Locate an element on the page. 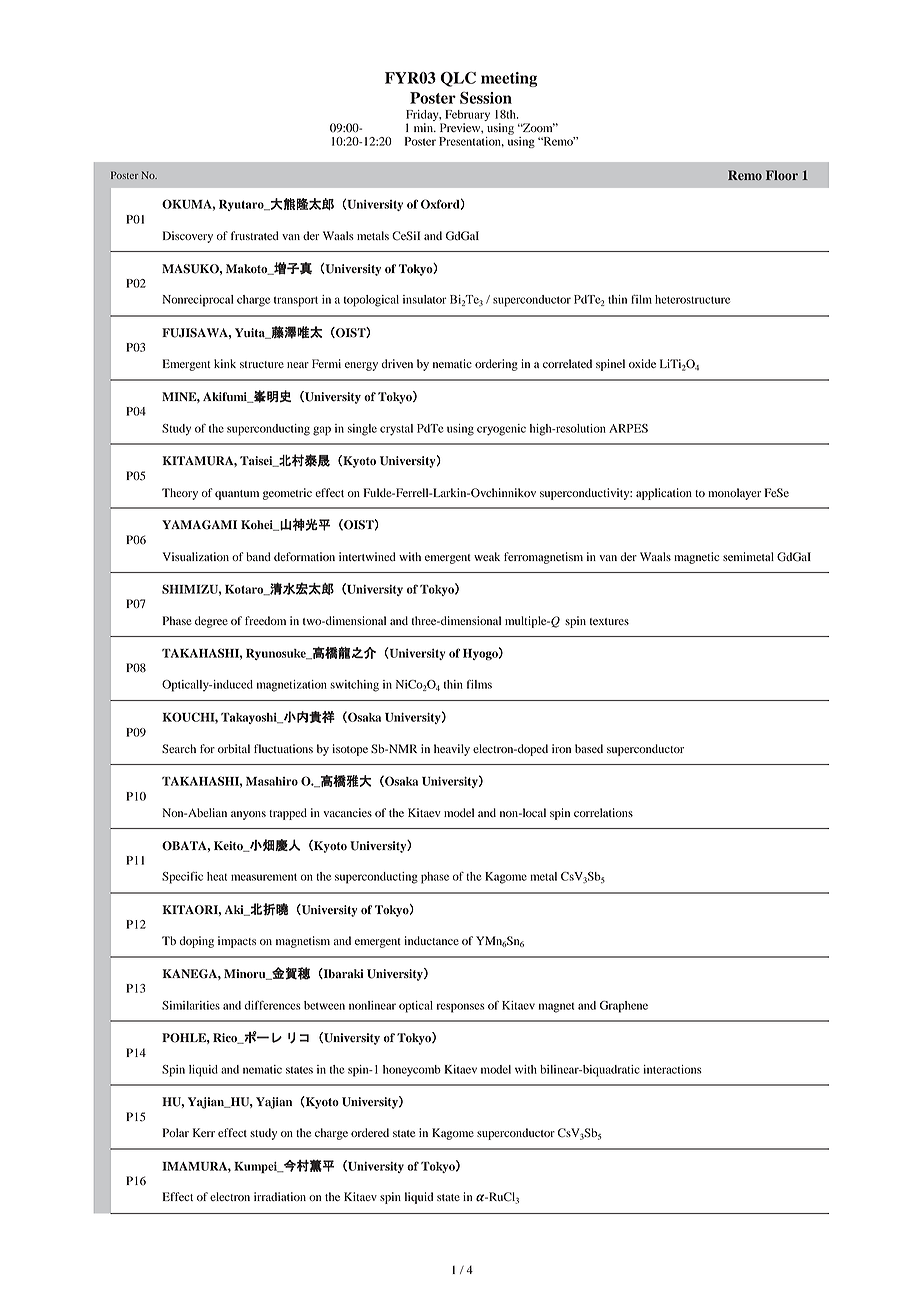 Image resolution: width=924 pixels, height=1308 pixels. irradiation is located at coordinates (280, 1196).
